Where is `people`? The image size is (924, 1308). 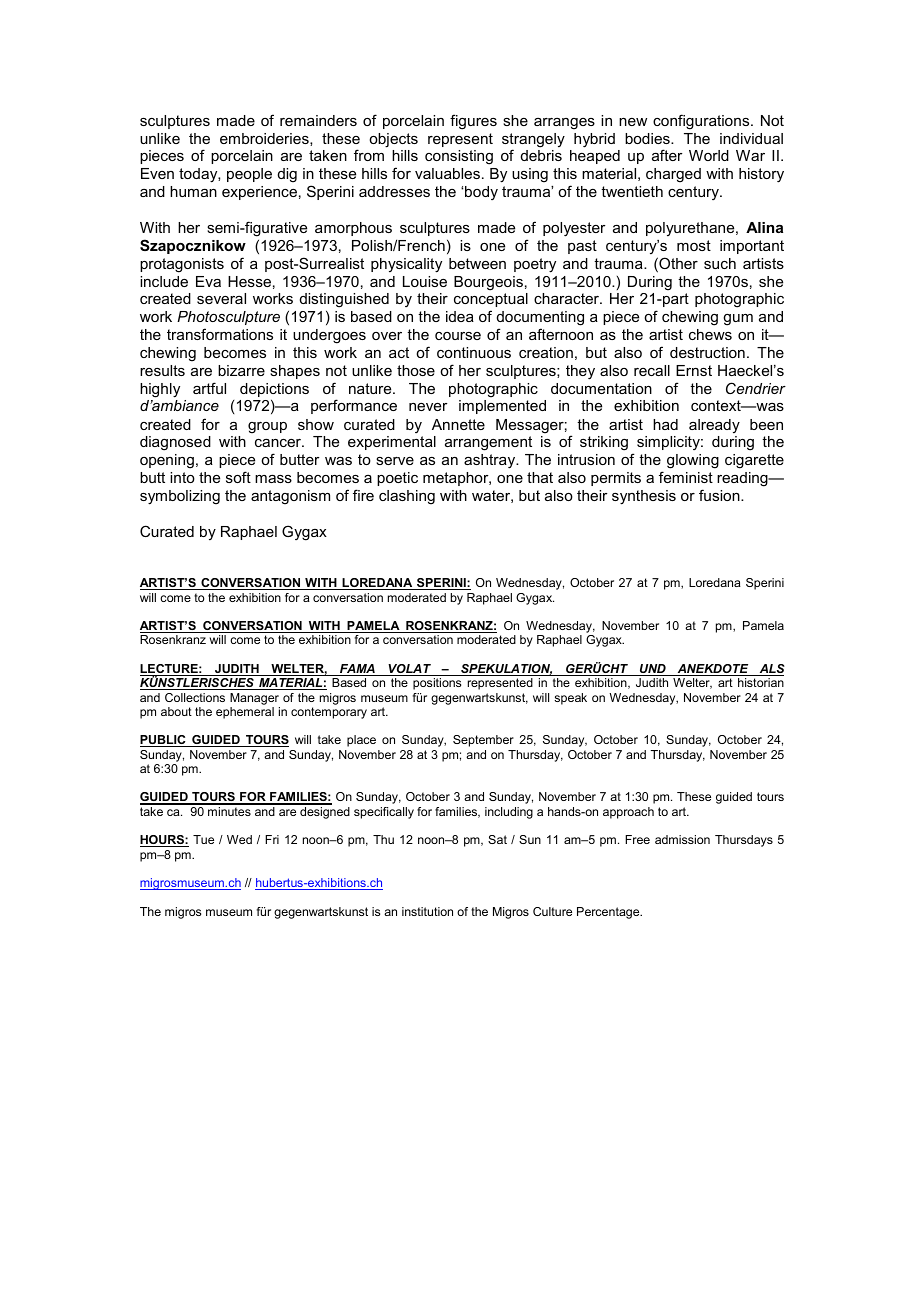 people is located at coordinates (249, 175).
